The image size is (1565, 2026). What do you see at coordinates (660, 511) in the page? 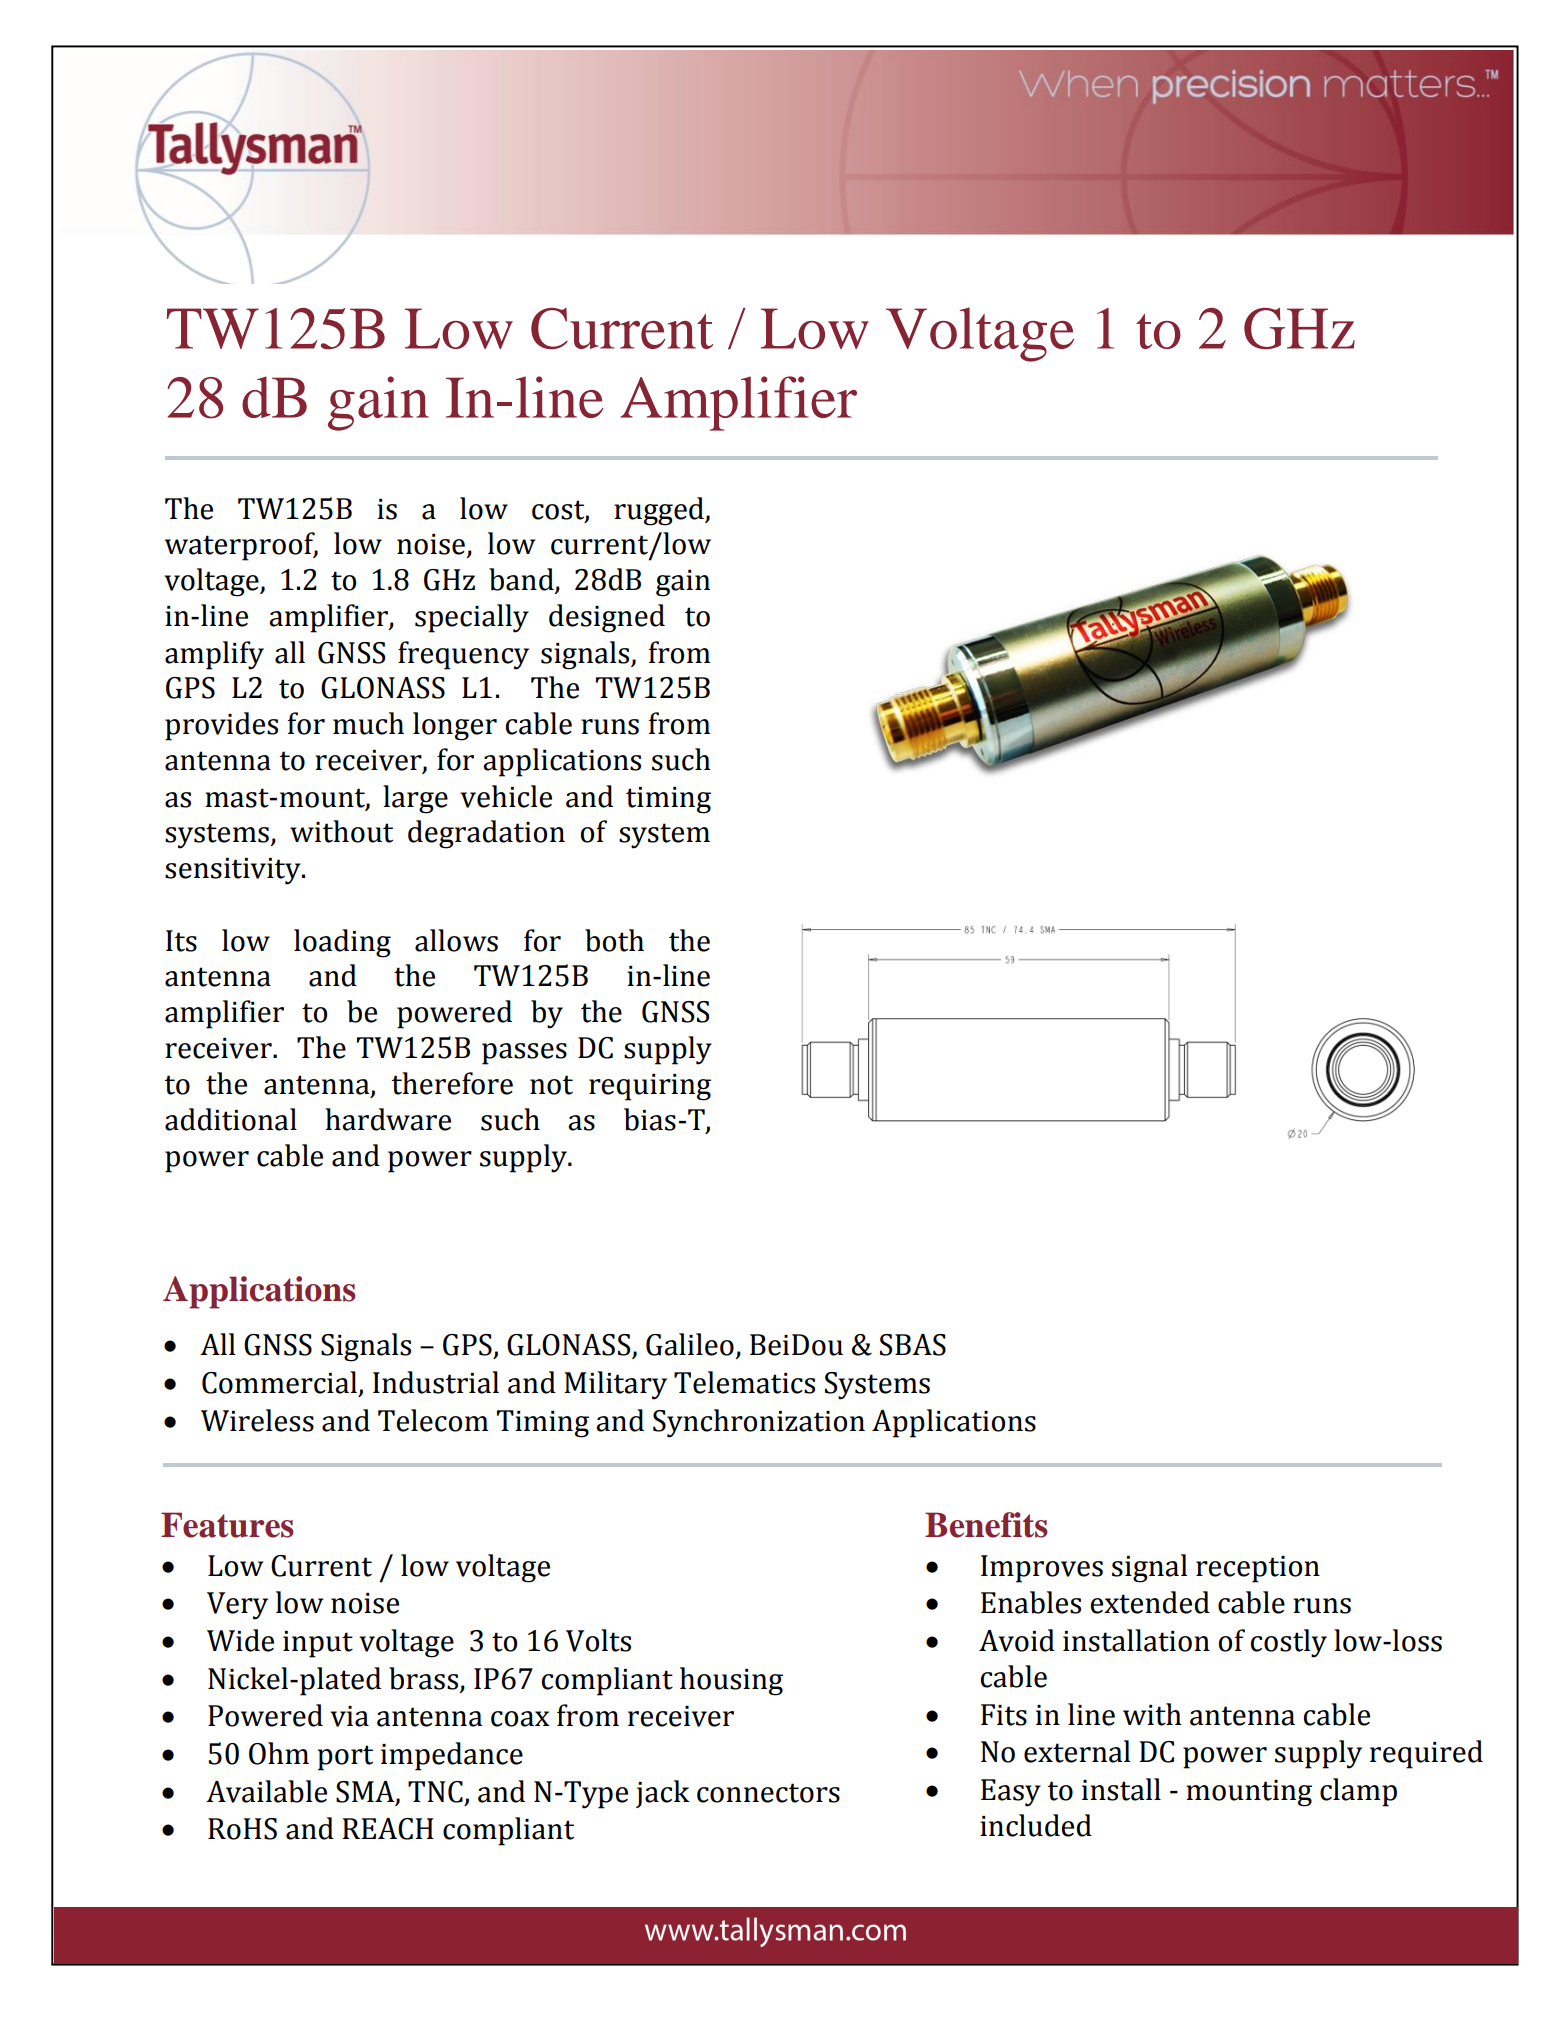
I see `rugged` at bounding box center [660, 511].
